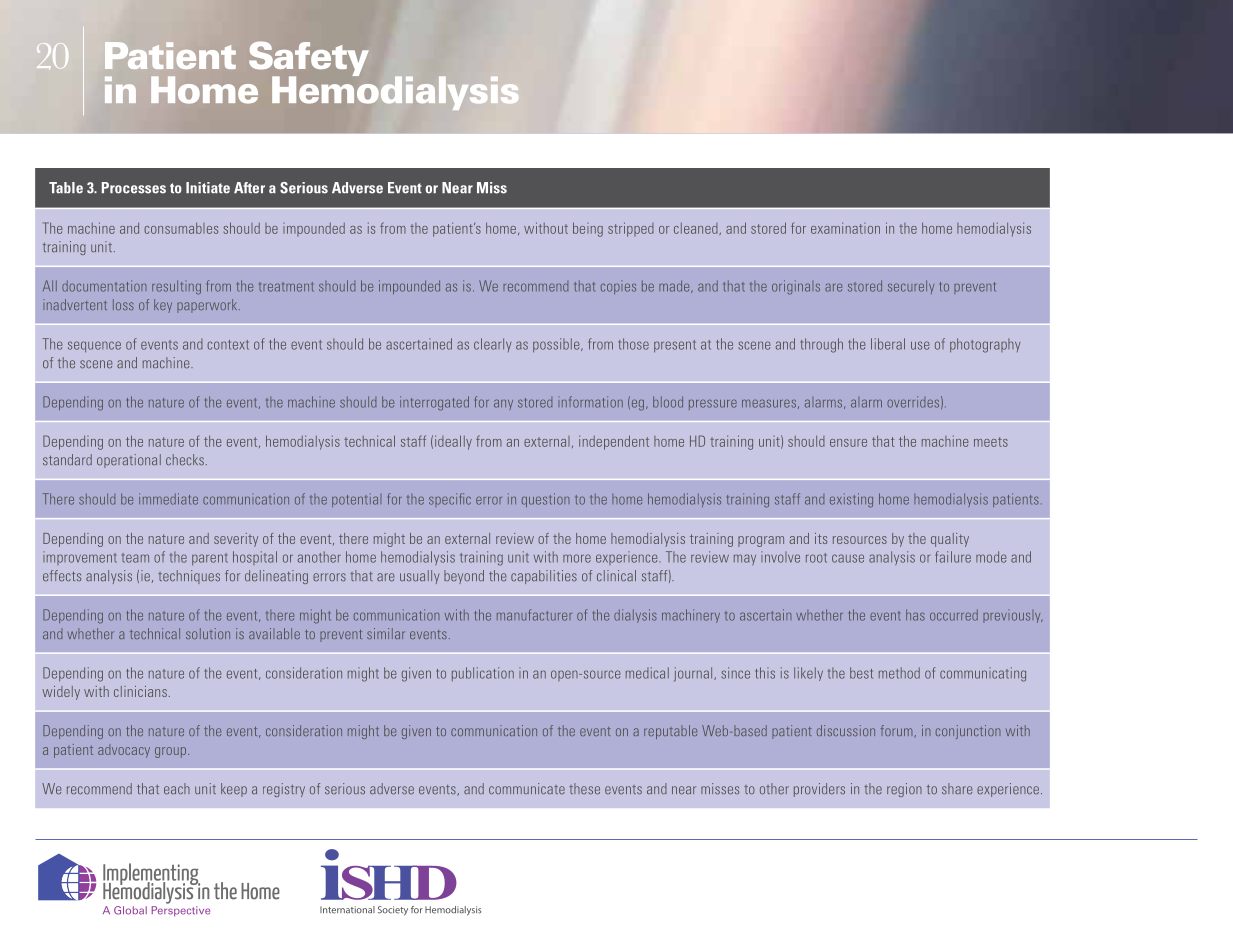 The image size is (1233, 952). What do you see at coordinates (546, 500) in the screenshot?
I see `question` at bounding box center [546, 500].
